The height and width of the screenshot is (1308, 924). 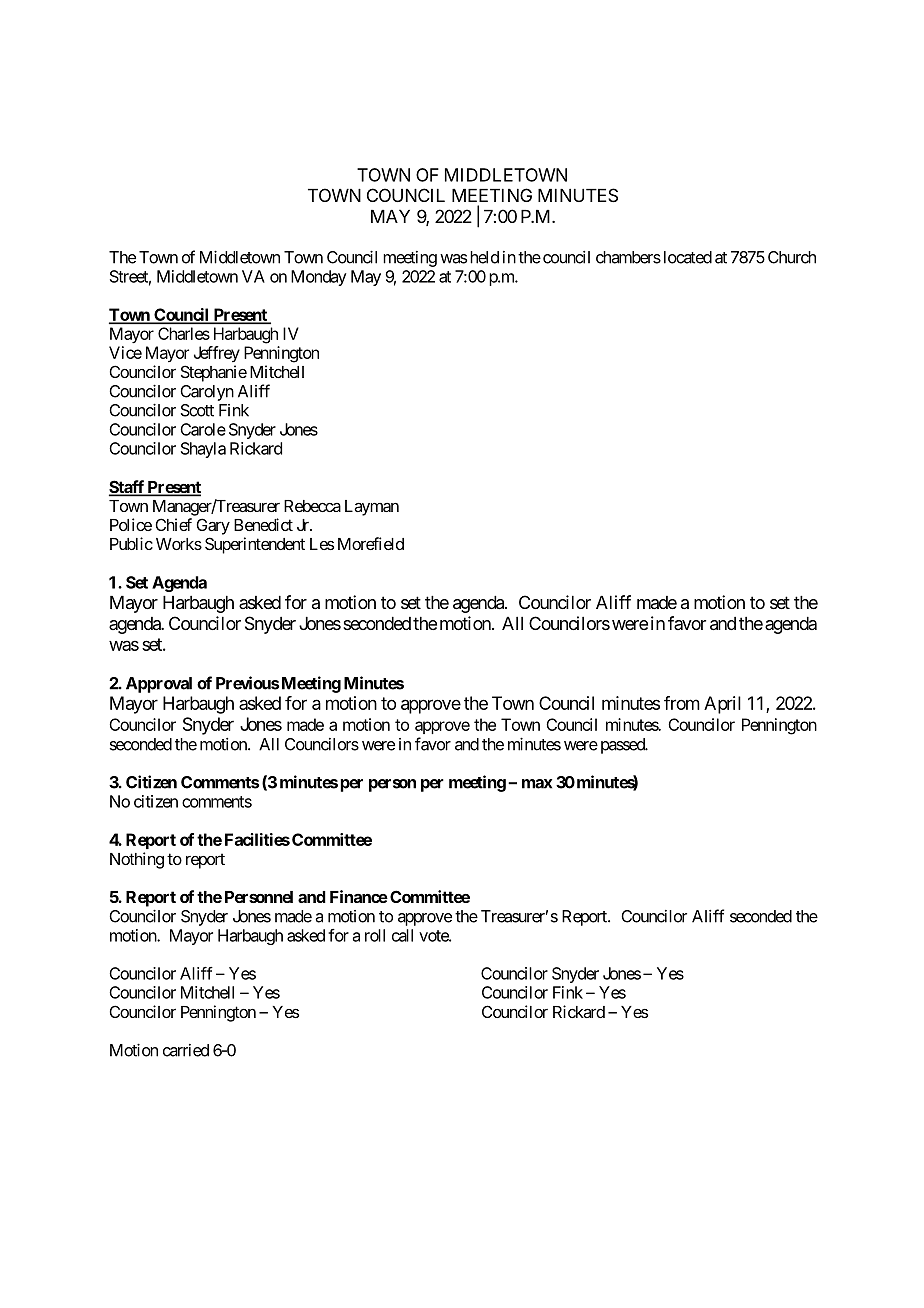 I want to click on held, so click(x=484, y=257).
